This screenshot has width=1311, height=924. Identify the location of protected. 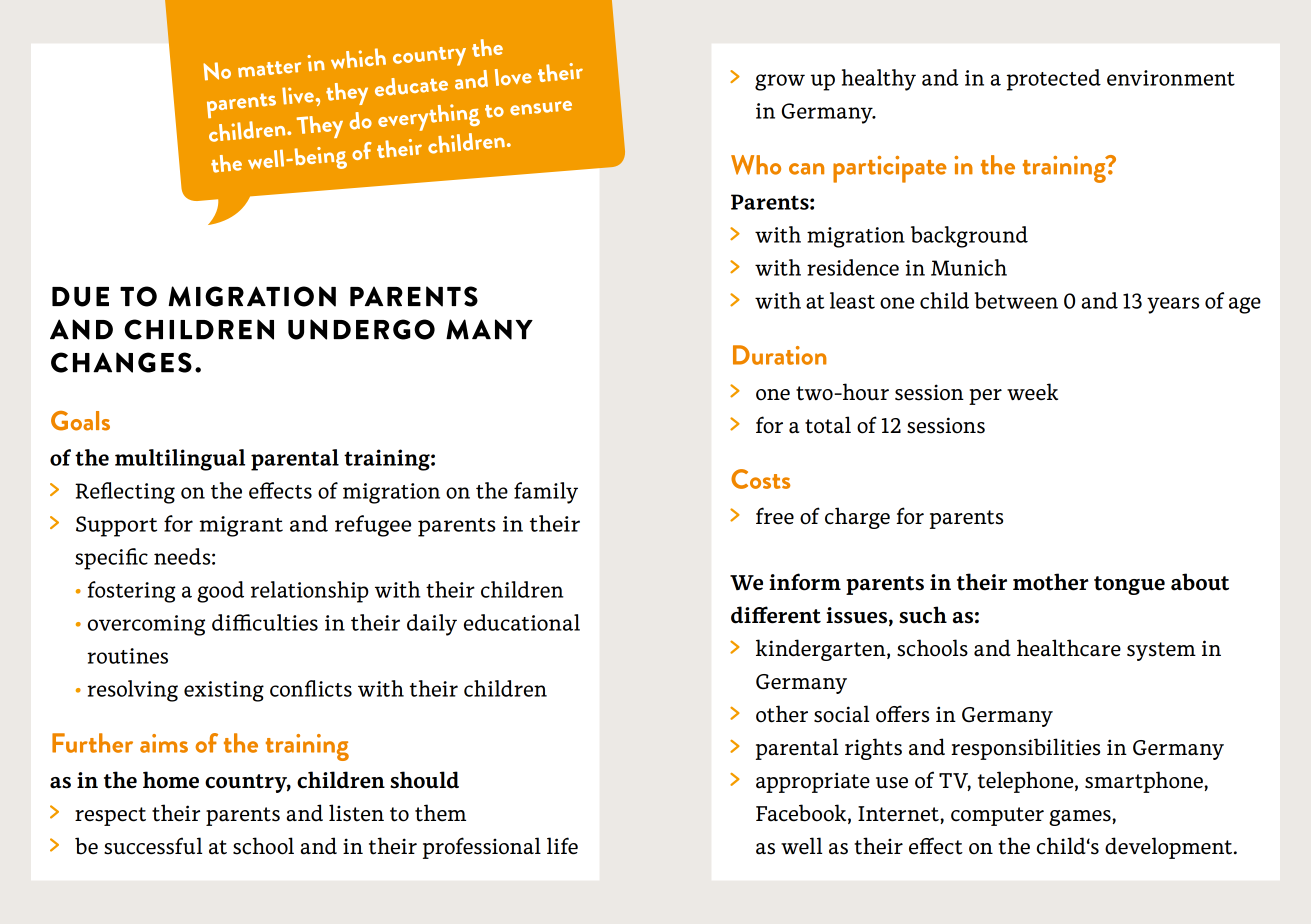
(1054, 80).
